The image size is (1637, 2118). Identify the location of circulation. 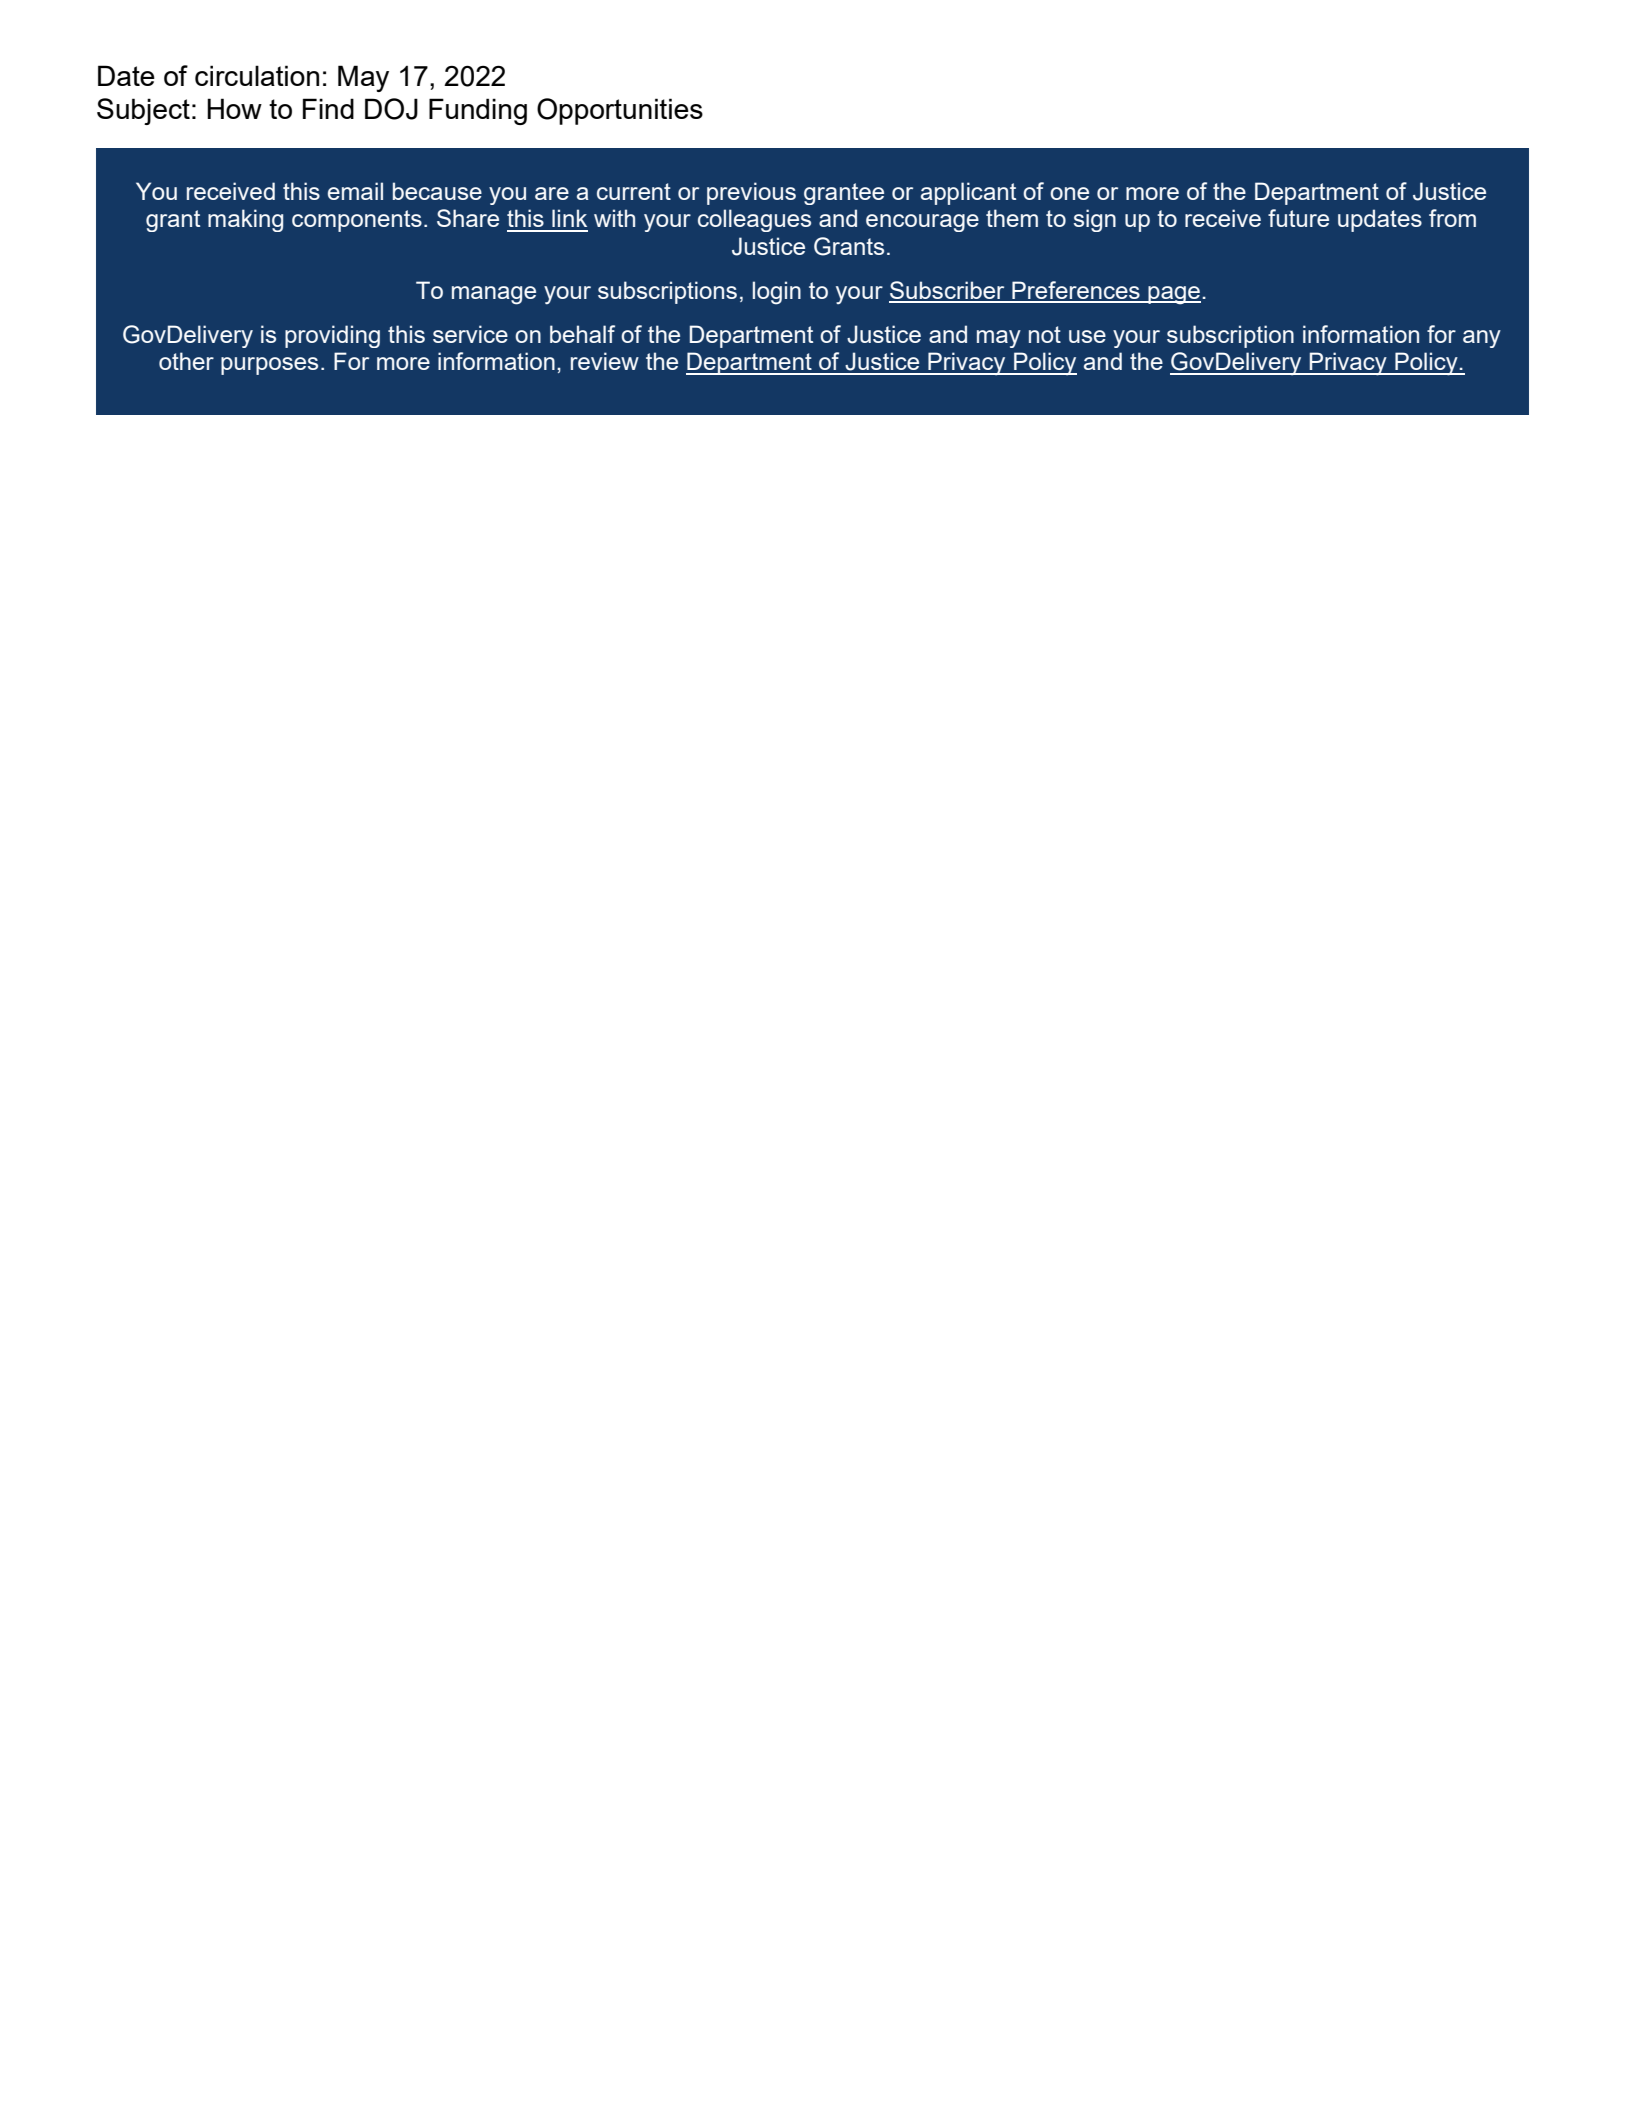
(257, 75).
